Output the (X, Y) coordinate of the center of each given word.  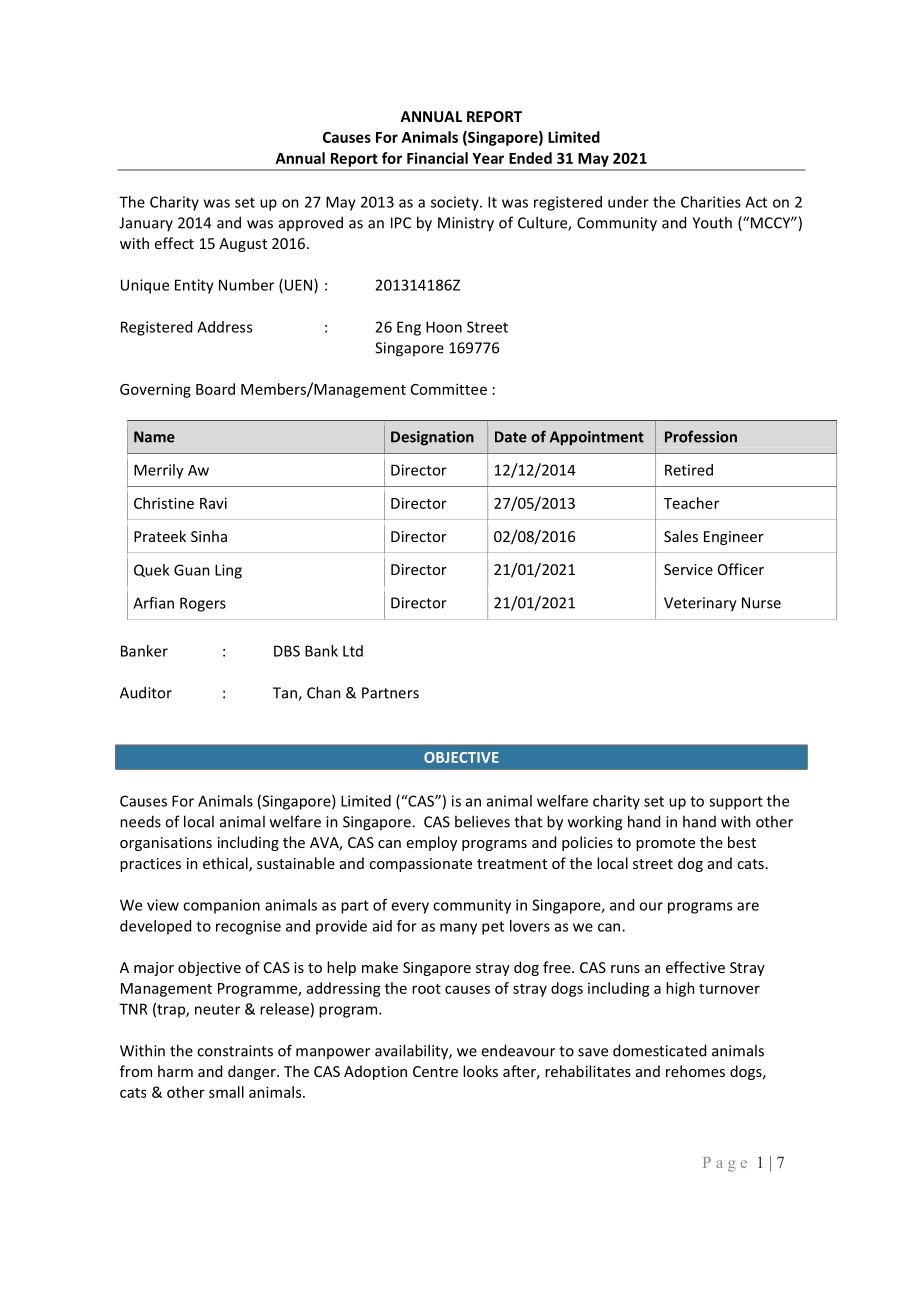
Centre (435, 1071)
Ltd (353, 651)
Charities (711, 202)
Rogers (203, 604)
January (146, 224)
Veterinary (700, 604)
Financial (437, 158)
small (226, 1092)
